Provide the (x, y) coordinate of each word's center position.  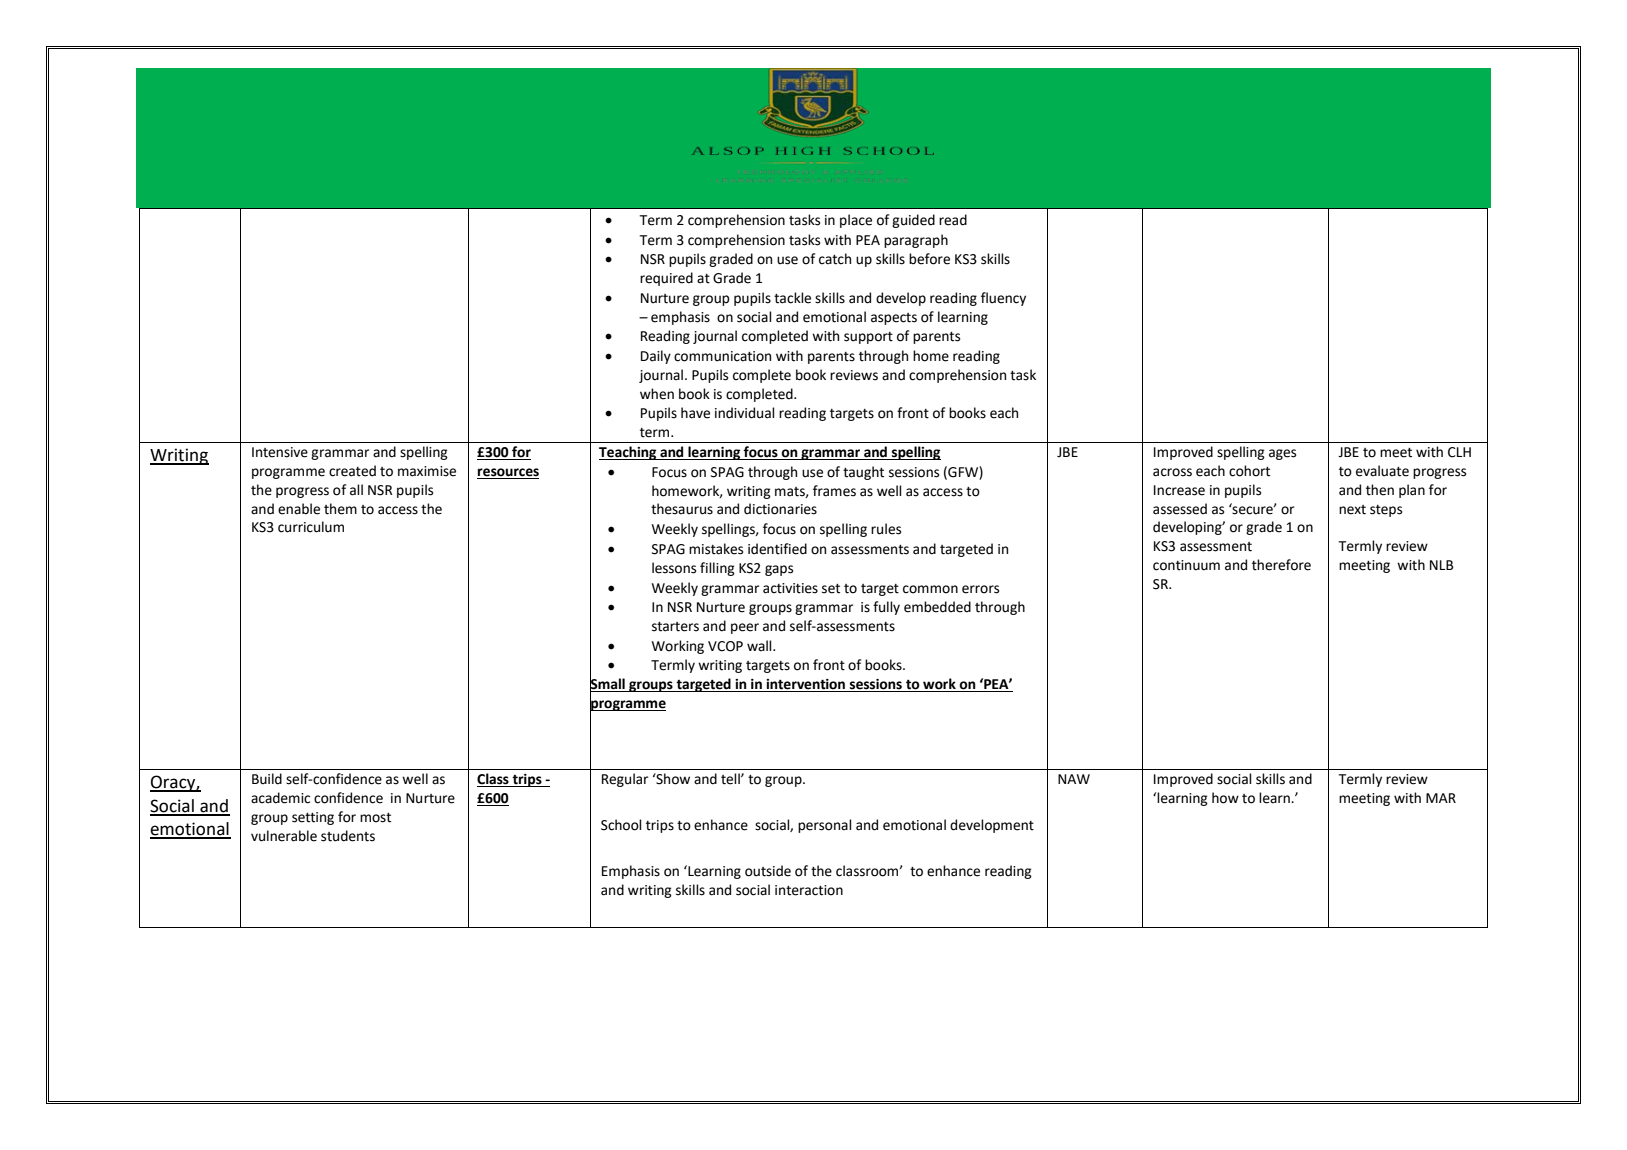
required (666, 279)
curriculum (311, 527)
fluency (1003, 299)
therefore (1281, 565)
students (348, 836)
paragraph (916, 241)
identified (777, 549)
